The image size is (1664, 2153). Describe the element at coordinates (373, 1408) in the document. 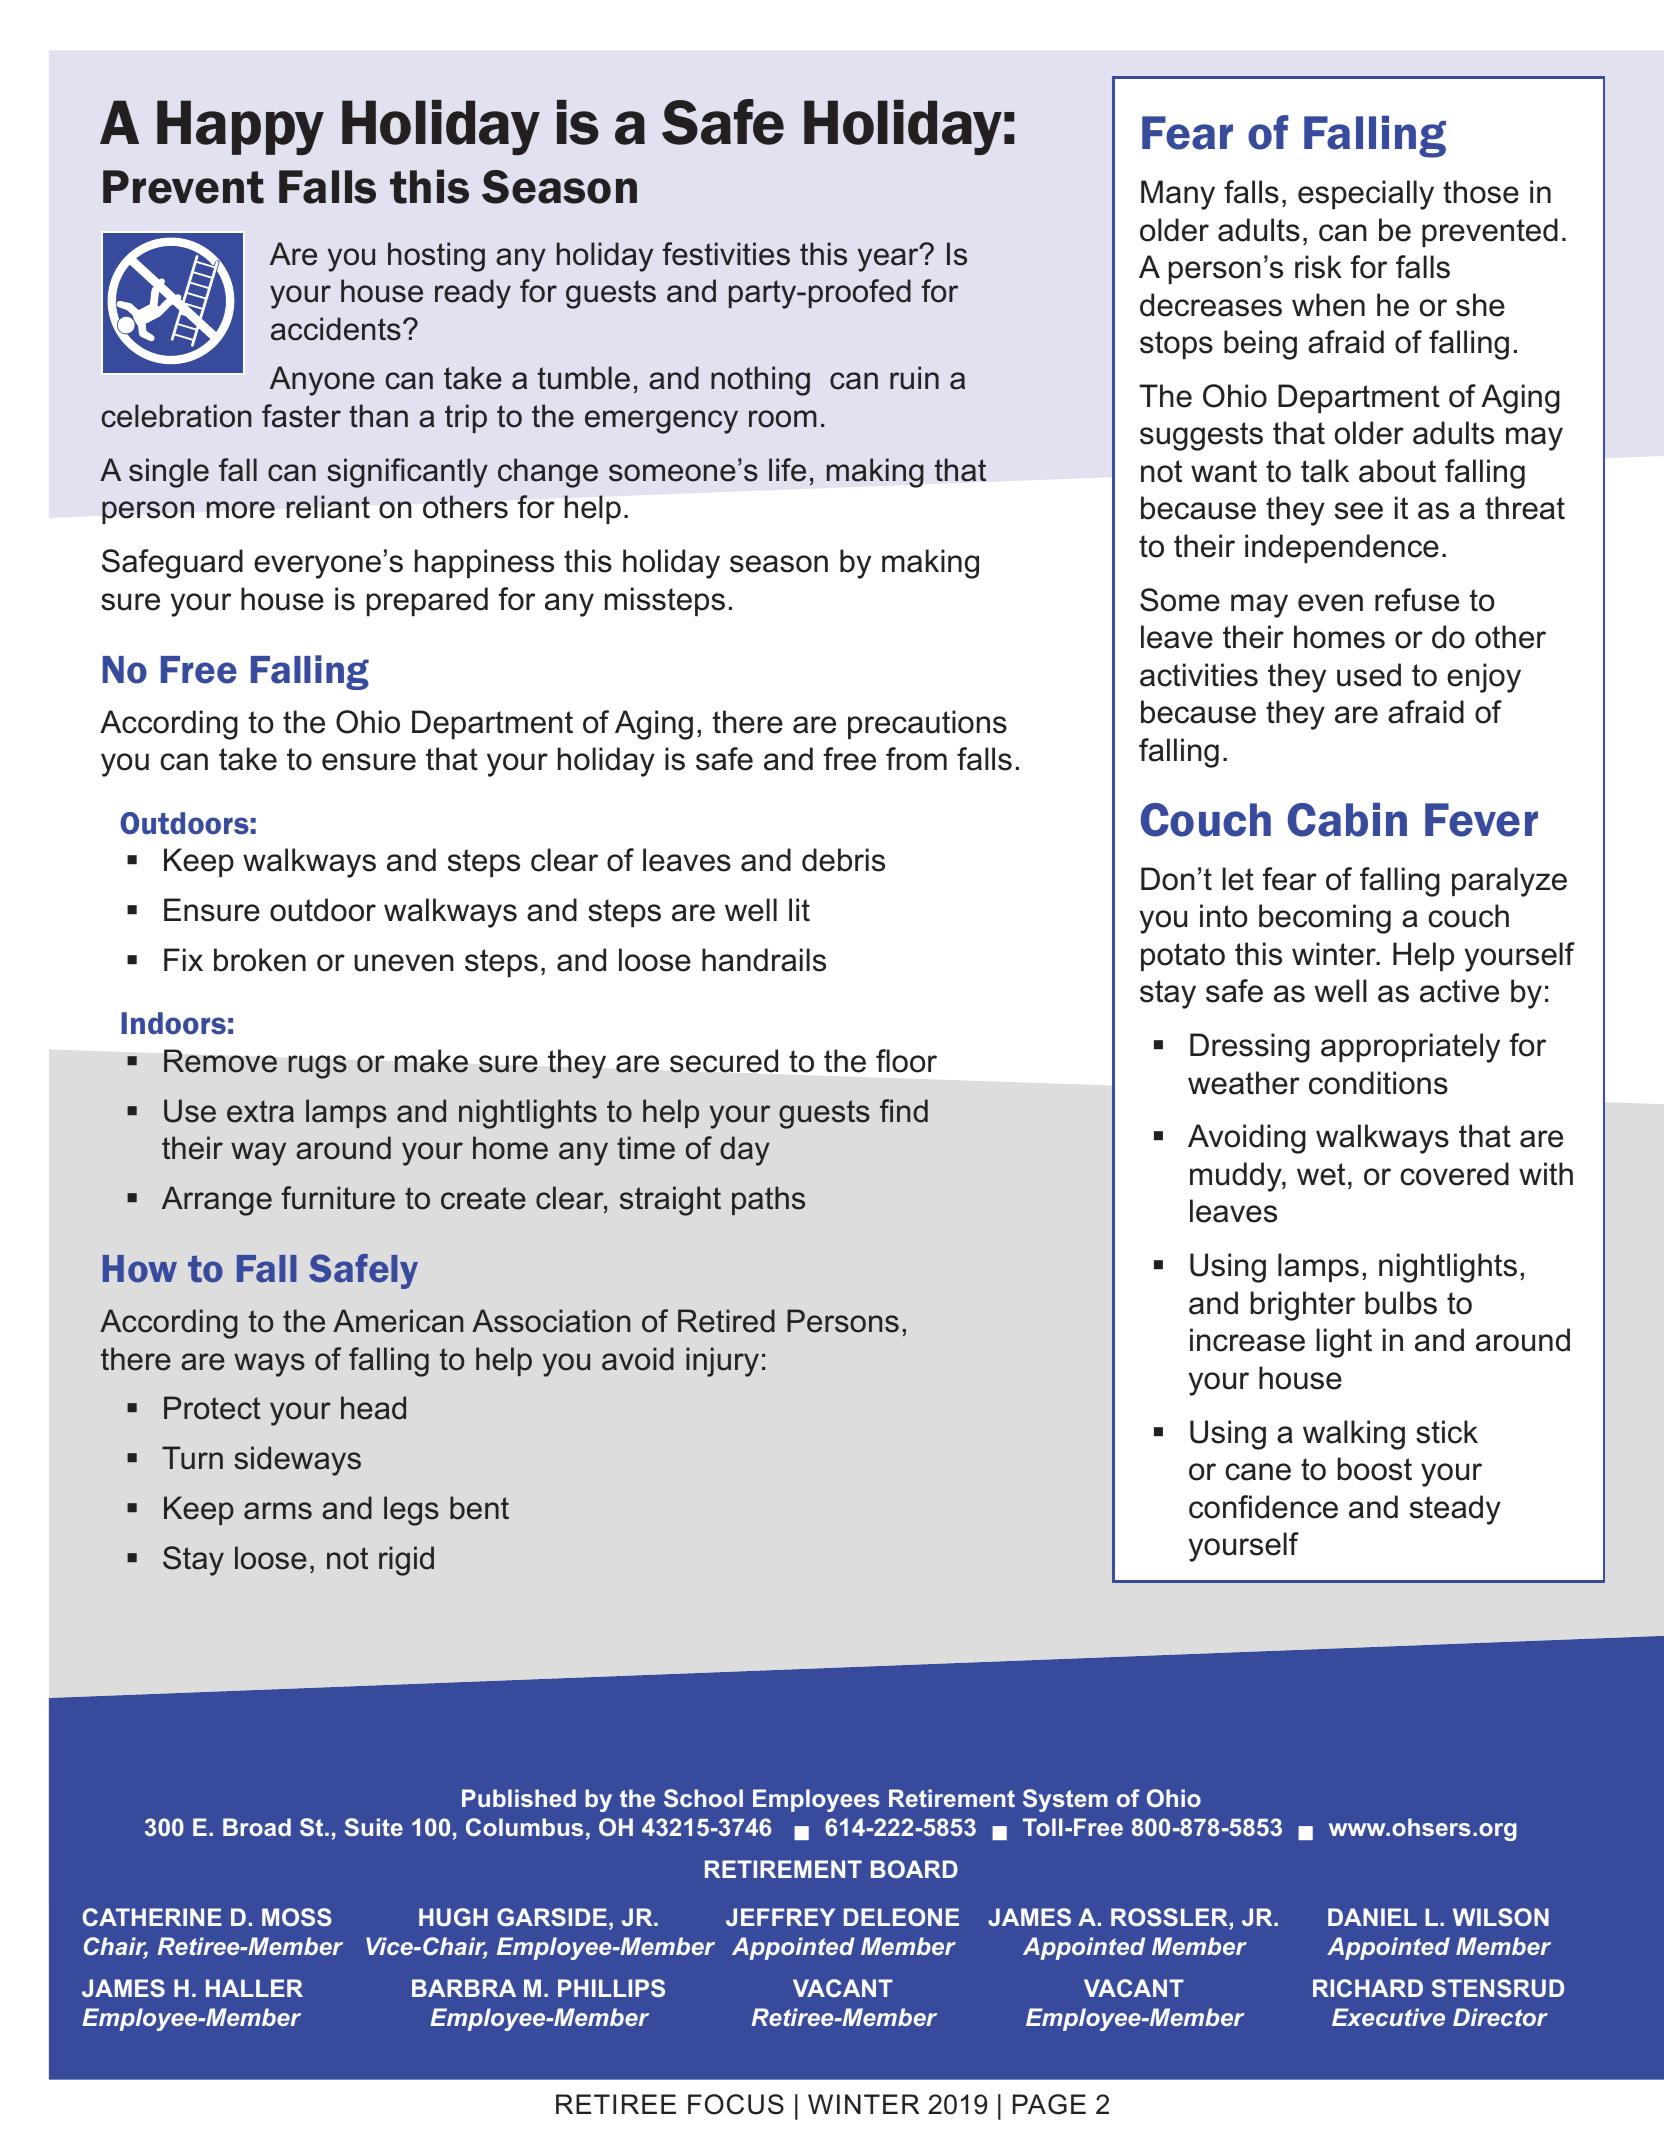

I see `head` at that location.
